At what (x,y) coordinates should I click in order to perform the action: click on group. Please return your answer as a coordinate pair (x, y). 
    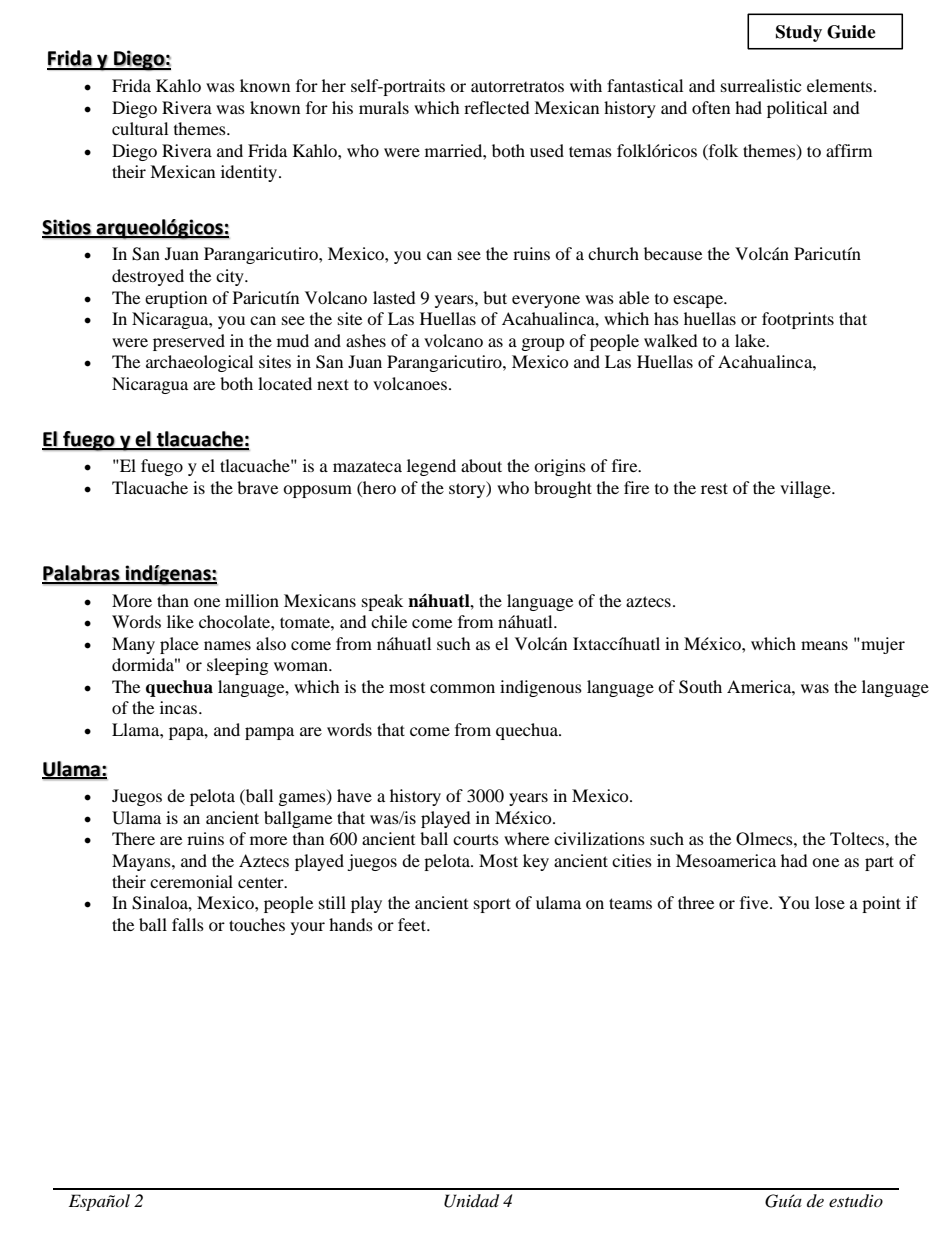
    Looking at the image, I should click on (543, 344).
